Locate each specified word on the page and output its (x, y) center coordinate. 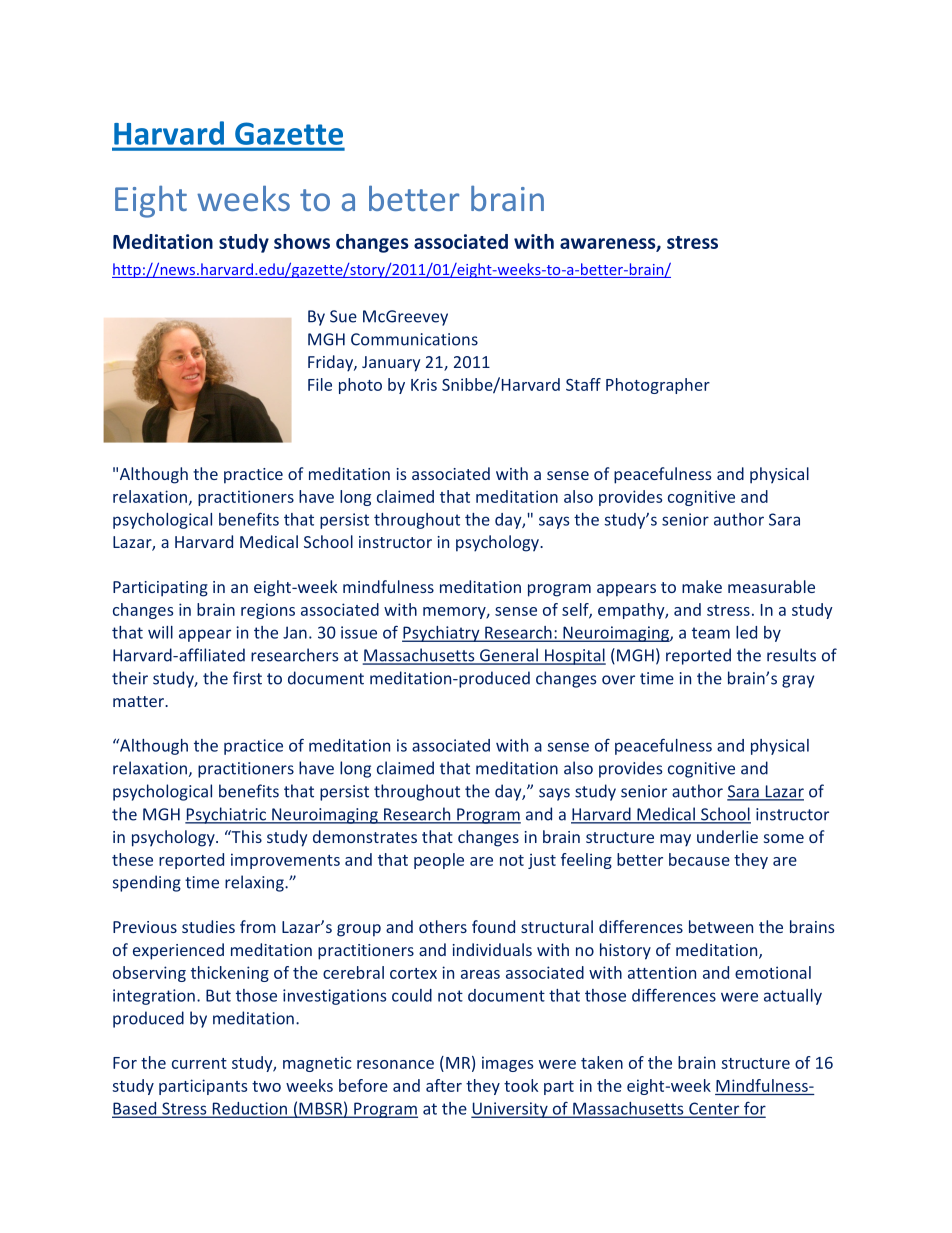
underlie (727, 836)
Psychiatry (442, 634)
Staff (583, 384)
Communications (414, 339)
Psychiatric (226, 815)
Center (714, 1109)
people (439, 861)
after (444, 1085)
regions (268, 611)
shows (302, 241)
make (702, 586)
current (199, 1063)
